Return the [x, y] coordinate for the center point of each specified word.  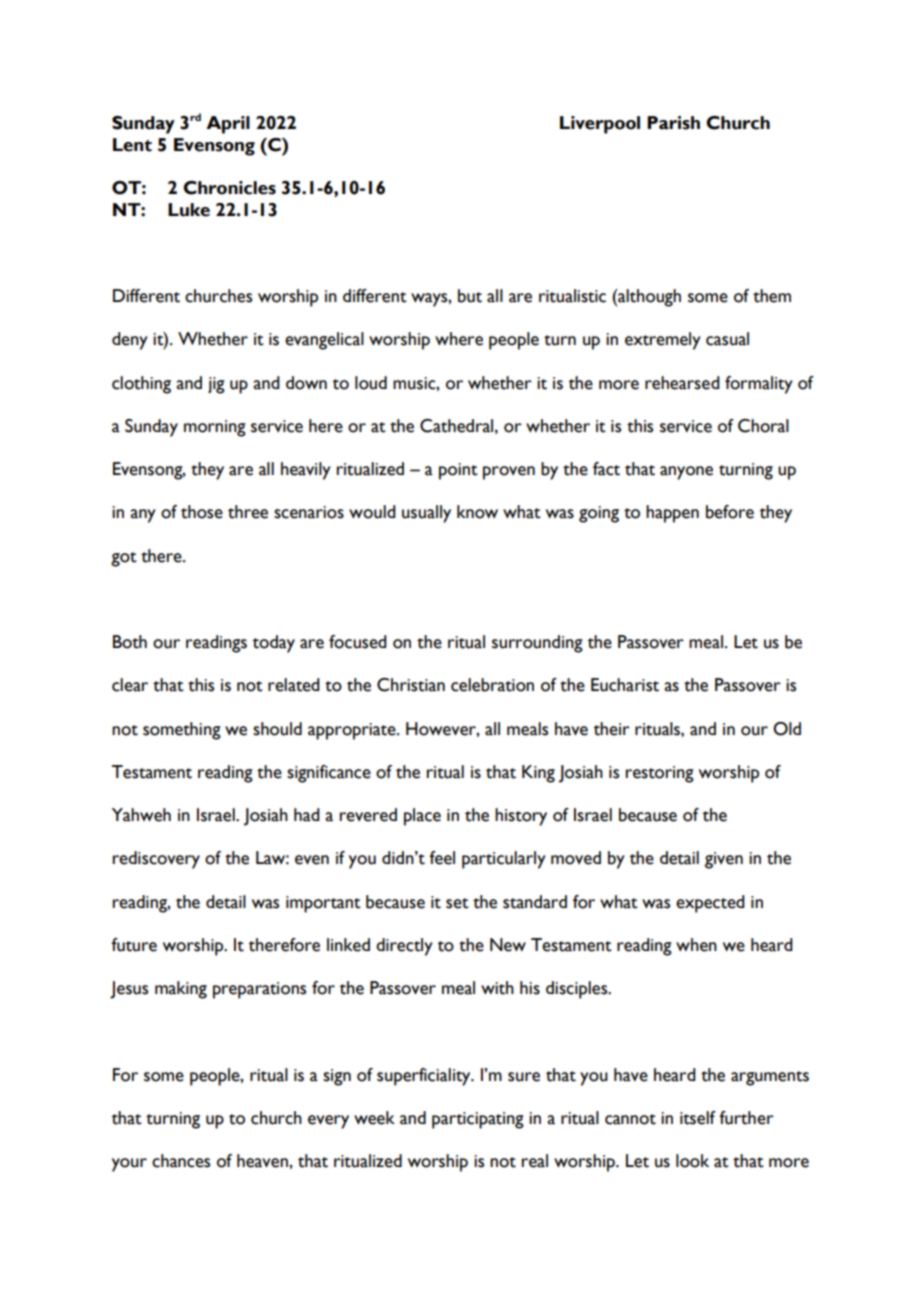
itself [698, 1118]
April [228, 125]
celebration [492, 685]
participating [478, 1120]
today [274, 644]
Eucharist [625, 685]
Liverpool [600, 125]
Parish [673, 123]
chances [181, 1161]
